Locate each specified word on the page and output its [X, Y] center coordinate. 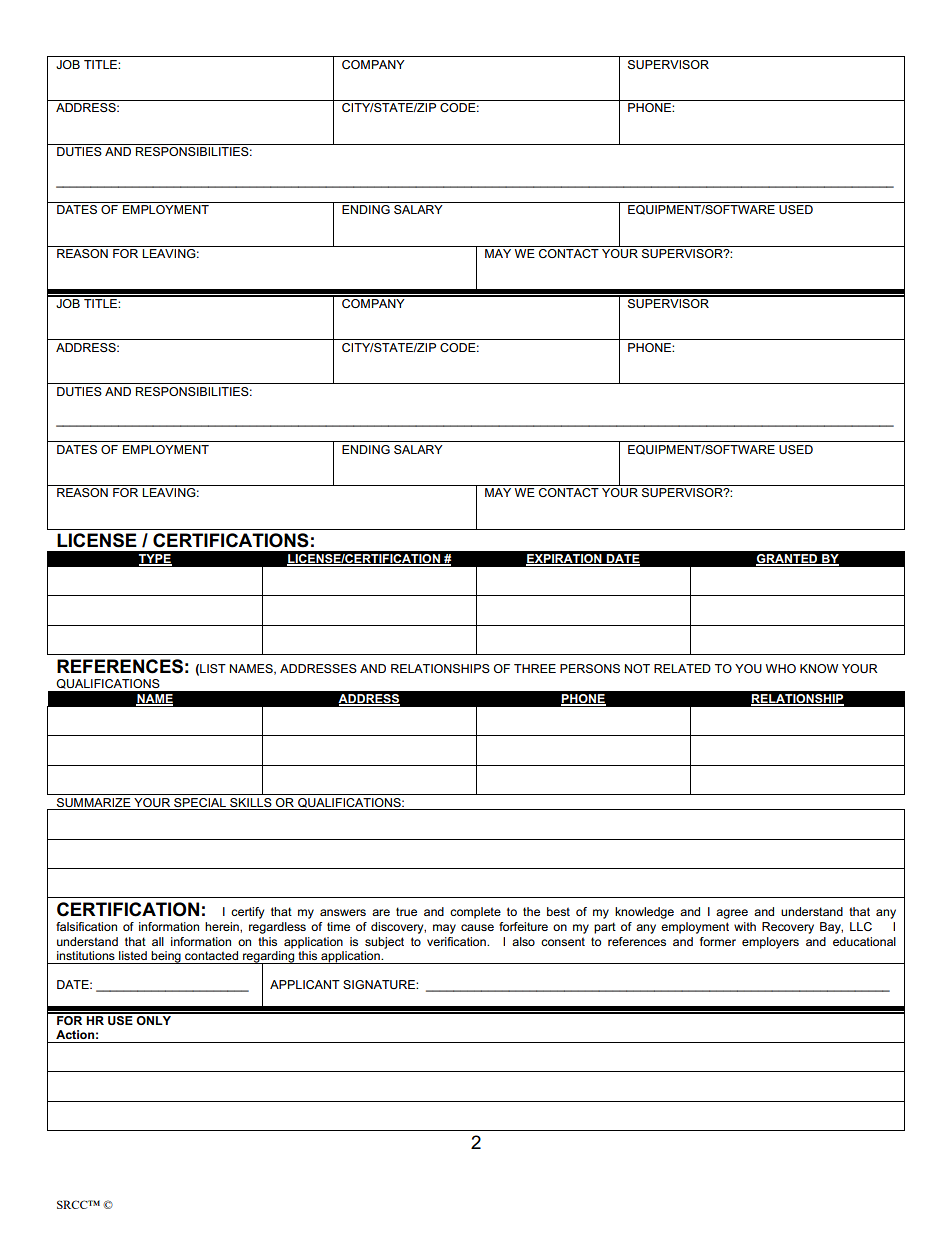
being [166, 957]
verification [457, 941]
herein [223, 926]
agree [732, 914]
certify [247, 913]
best [558, 911]
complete [475, 913]
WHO [781, 668]
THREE [535, 668]
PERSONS [590, 668]
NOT [637, 668]
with [745, 926]
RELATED [682, 668]
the [531, 911]
